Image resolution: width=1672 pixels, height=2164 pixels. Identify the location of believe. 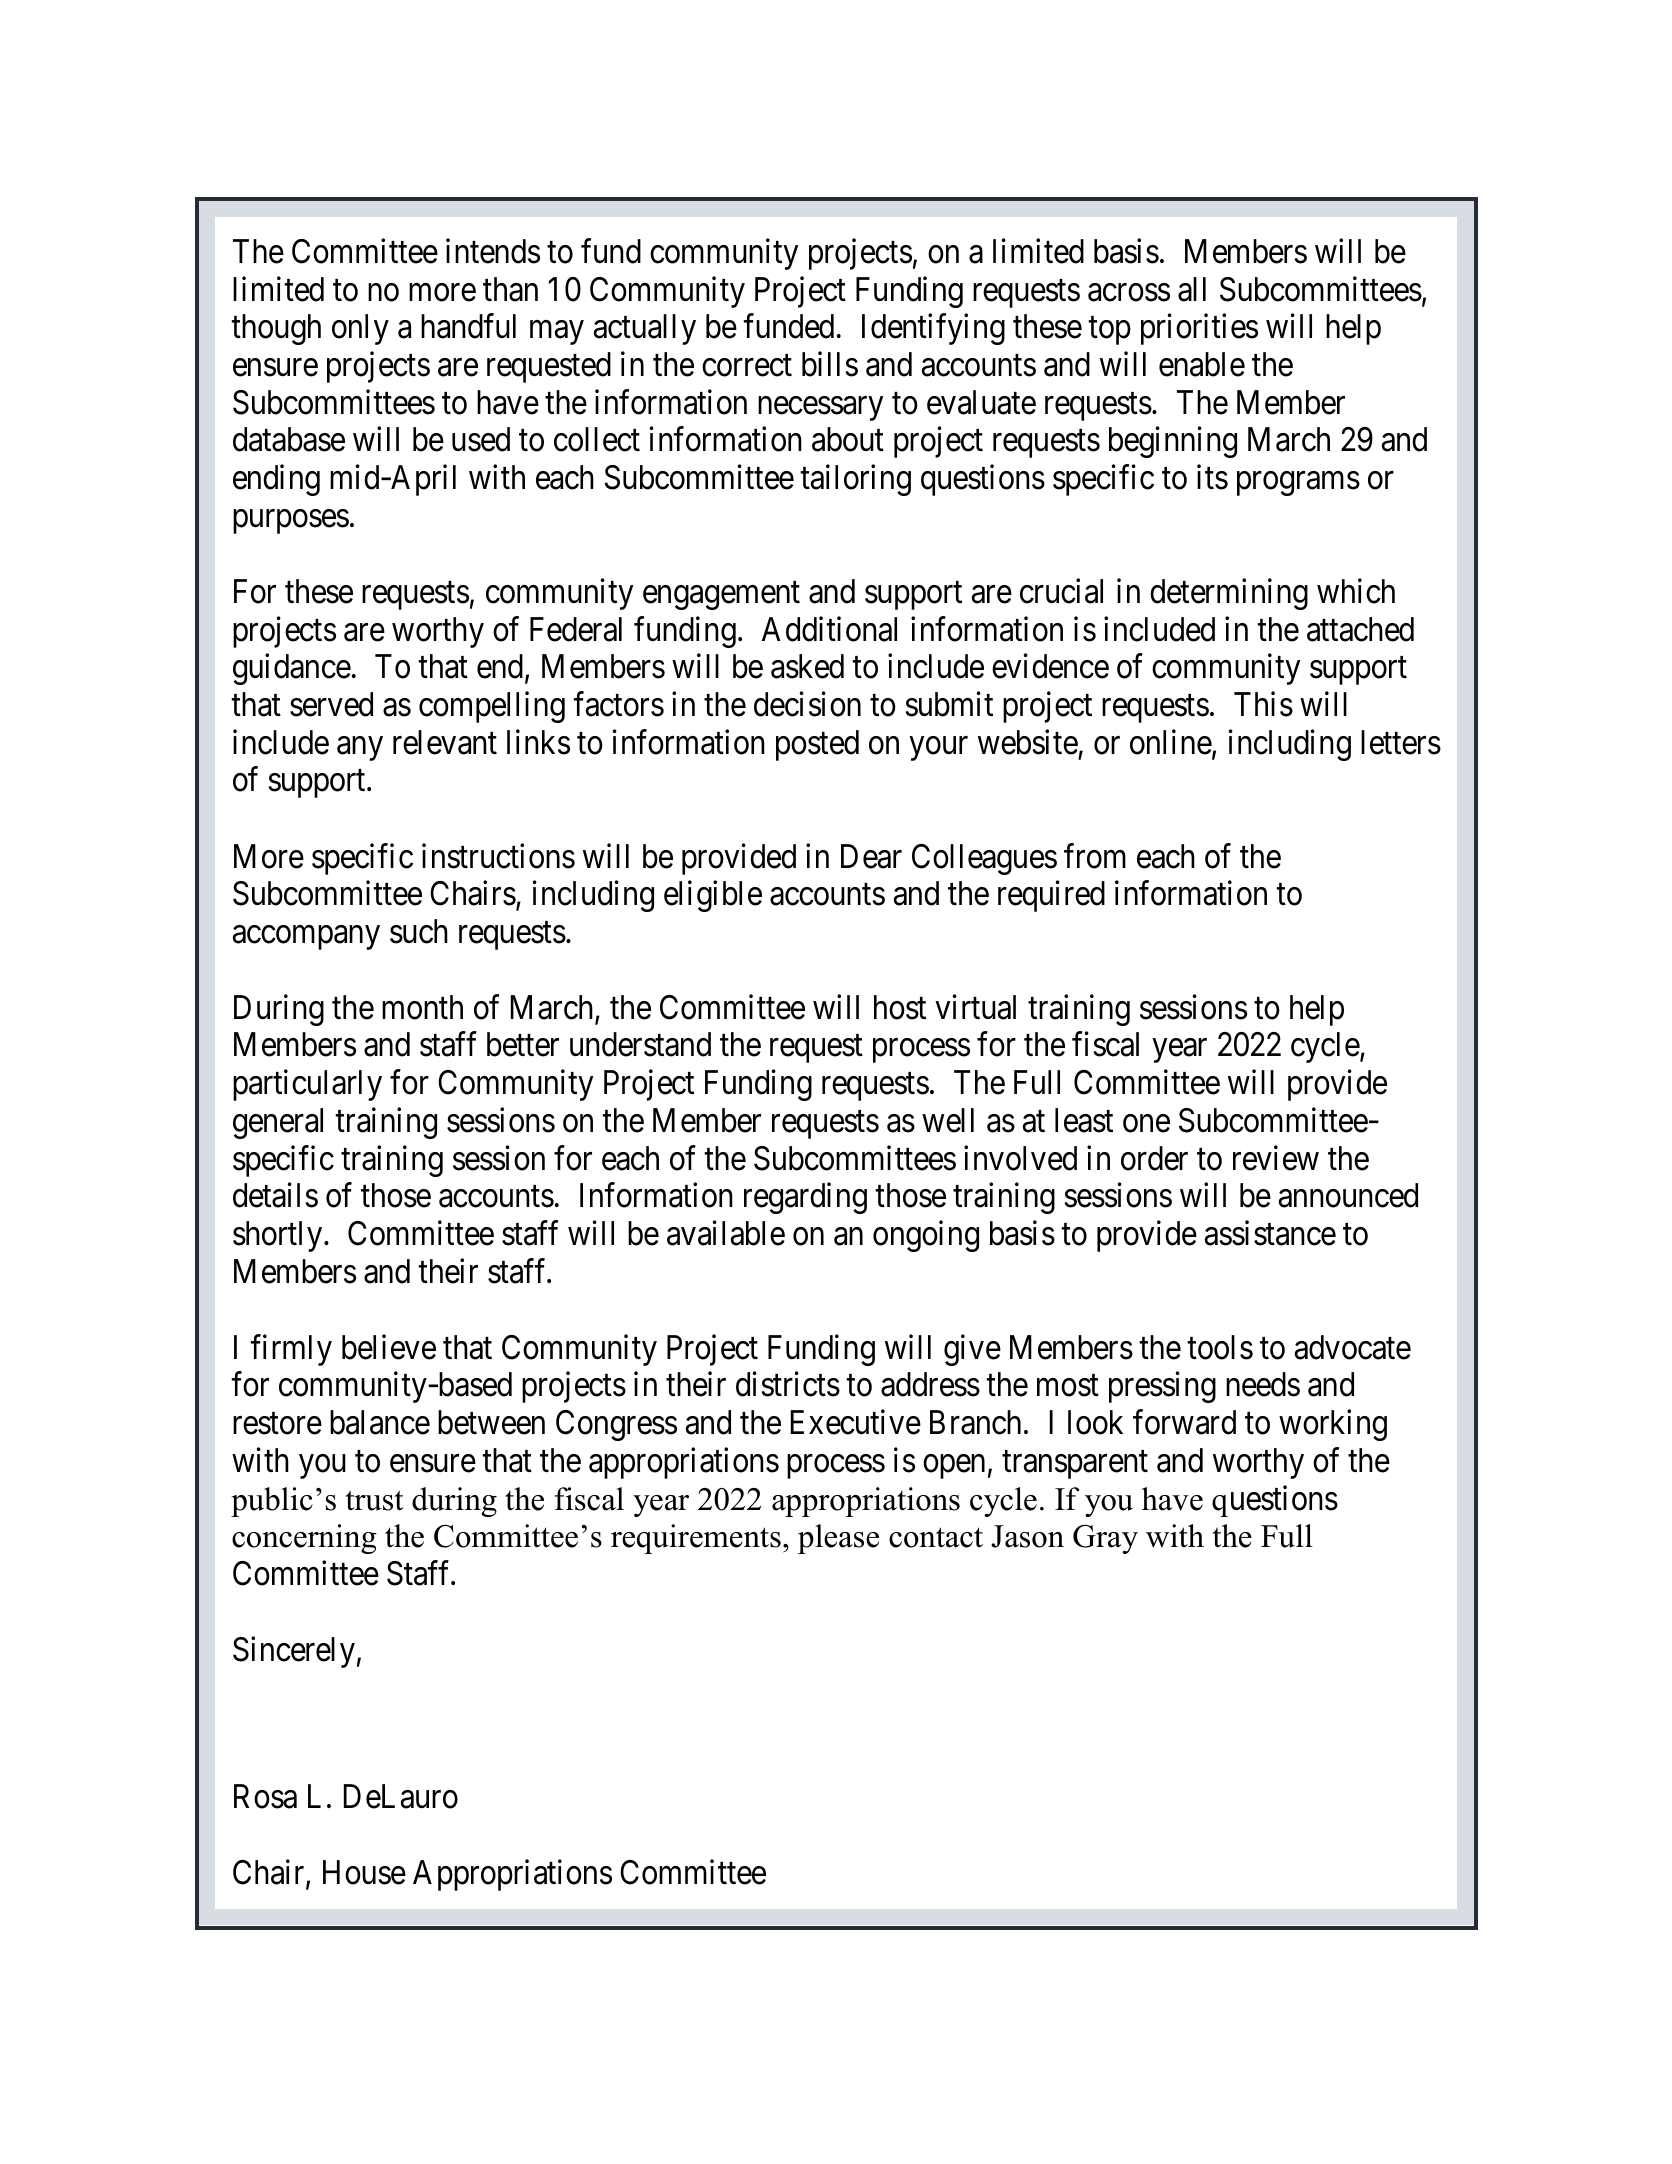
(389, 1347).
